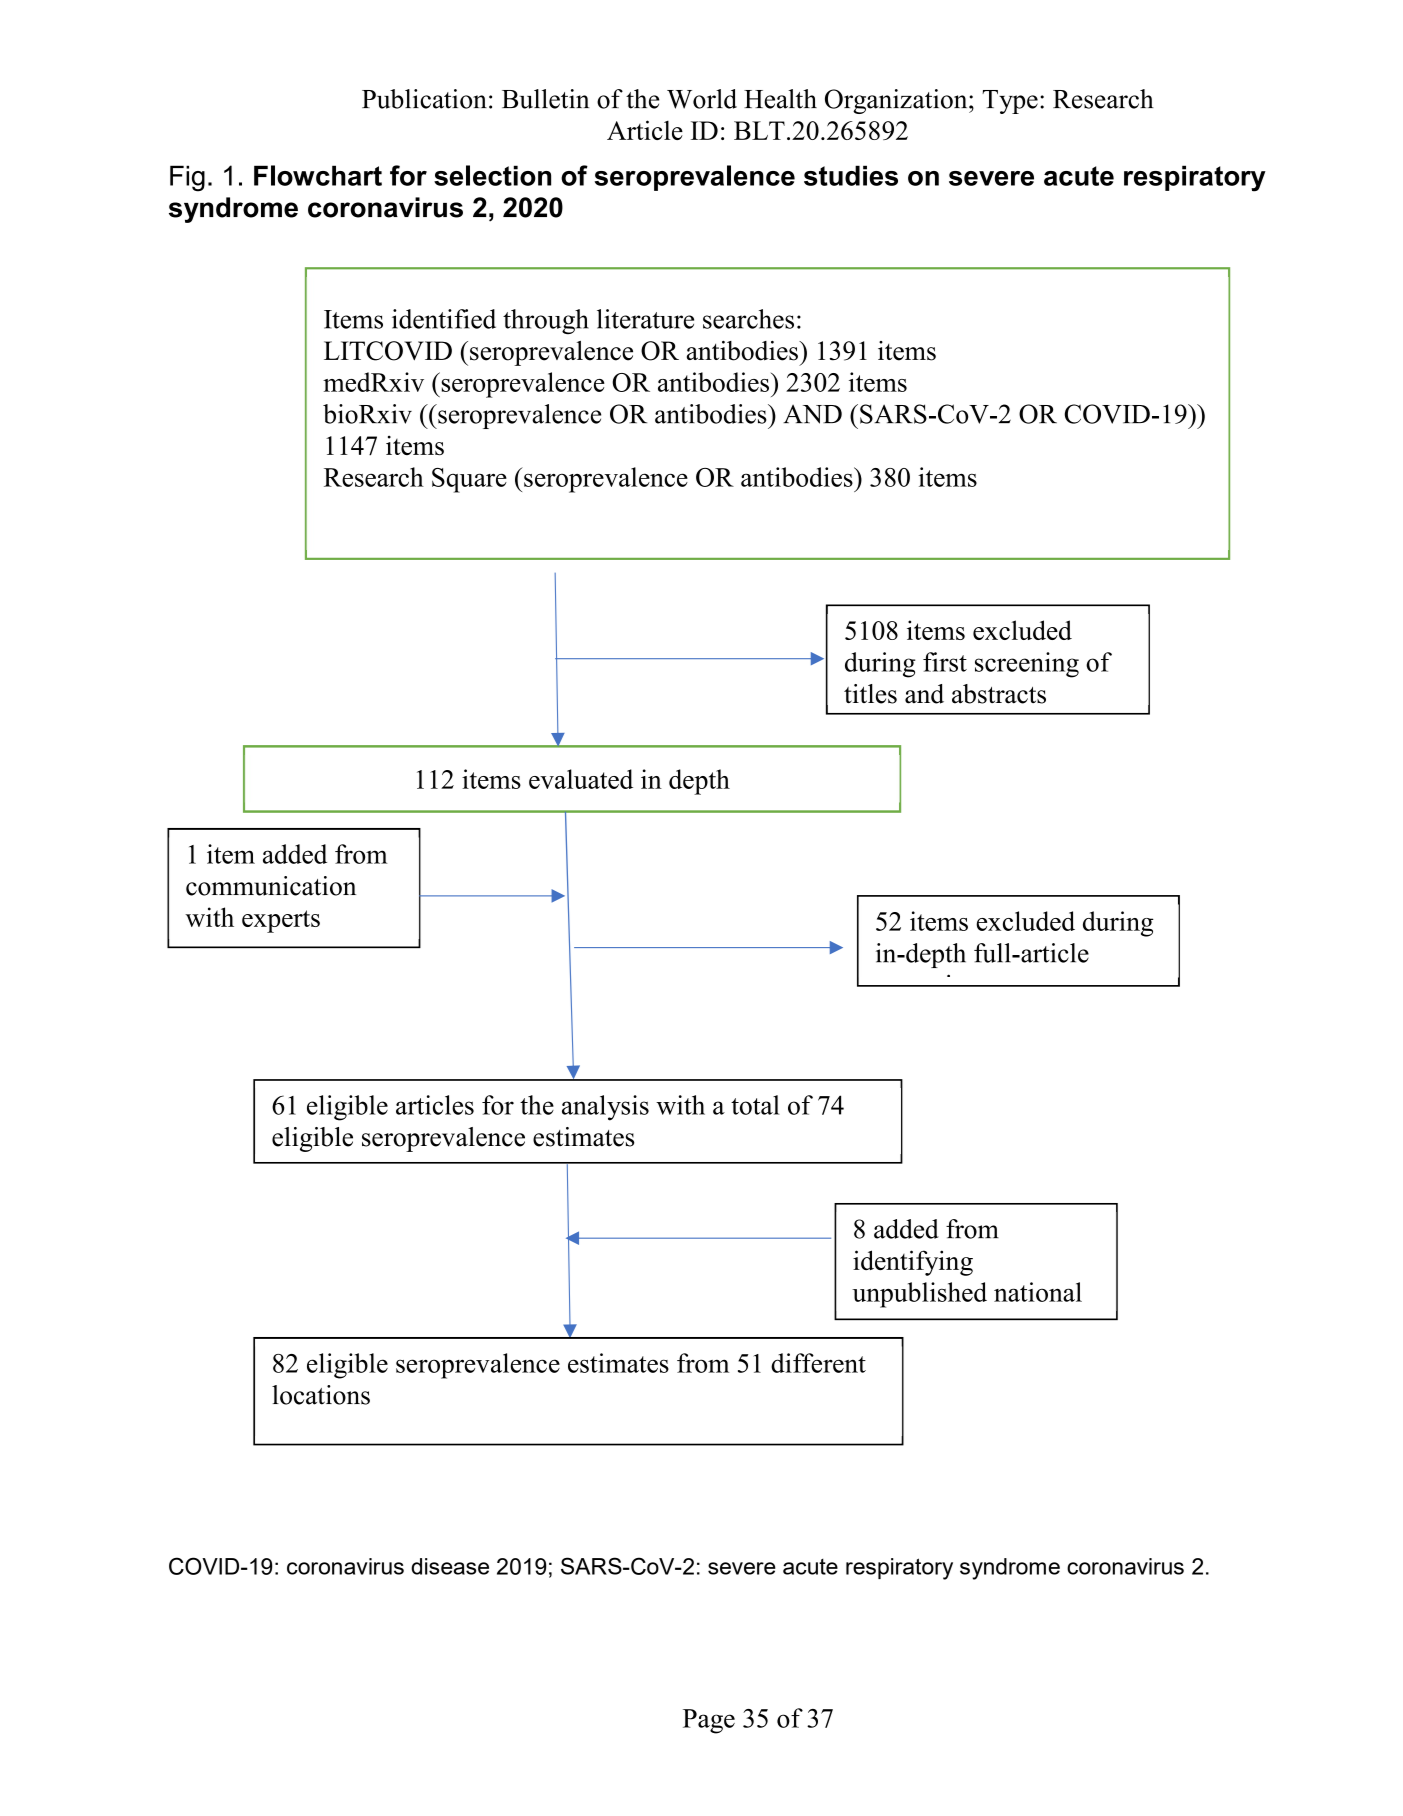 The width and height of the screenshot is (1403, 1816). What do you see at coordinates (281, 921) in the screenshot?
I see `experts` at bounding box center [281, 921].
